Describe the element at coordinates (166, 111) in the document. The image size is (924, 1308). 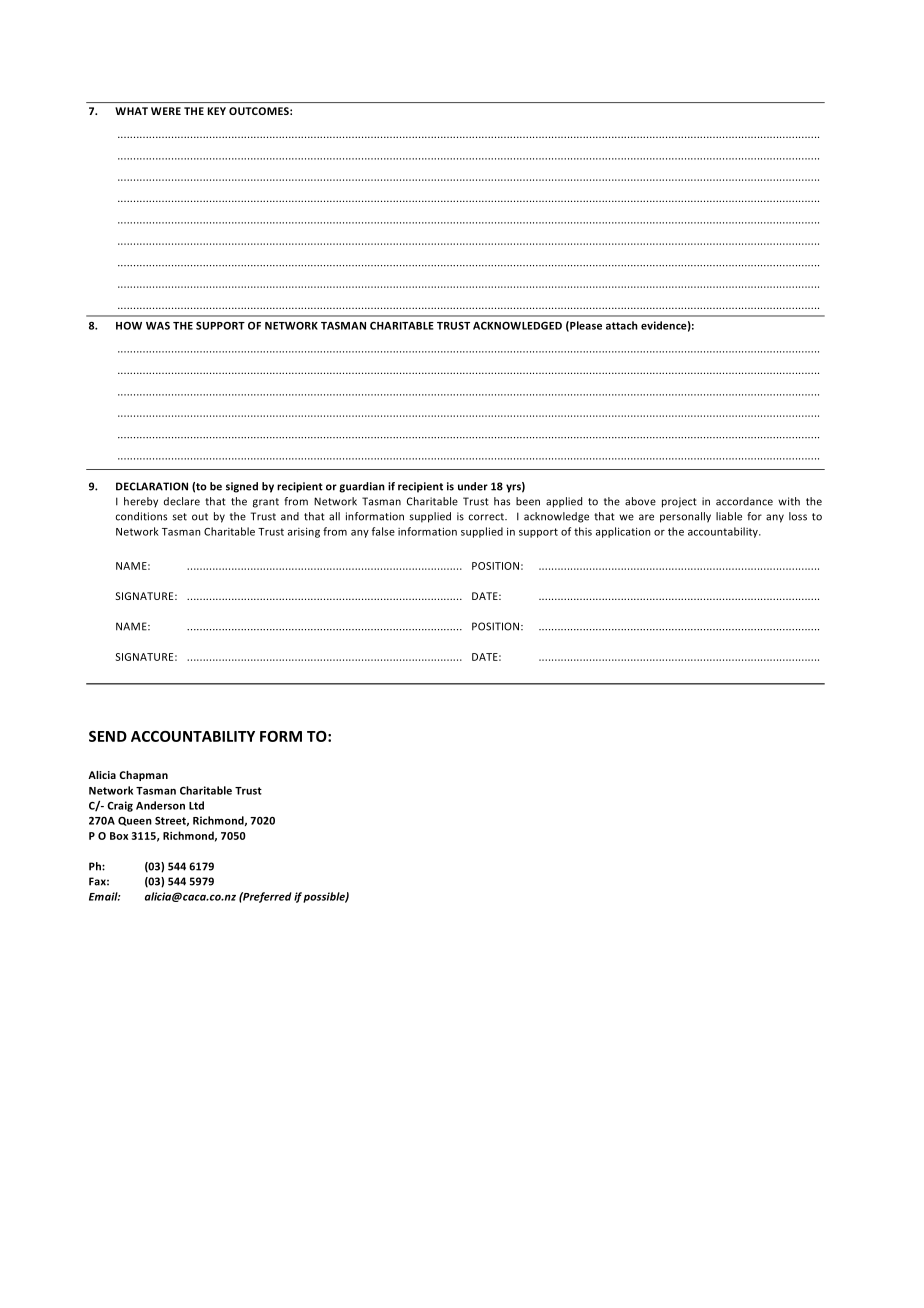
I see `WERE` at that location.
